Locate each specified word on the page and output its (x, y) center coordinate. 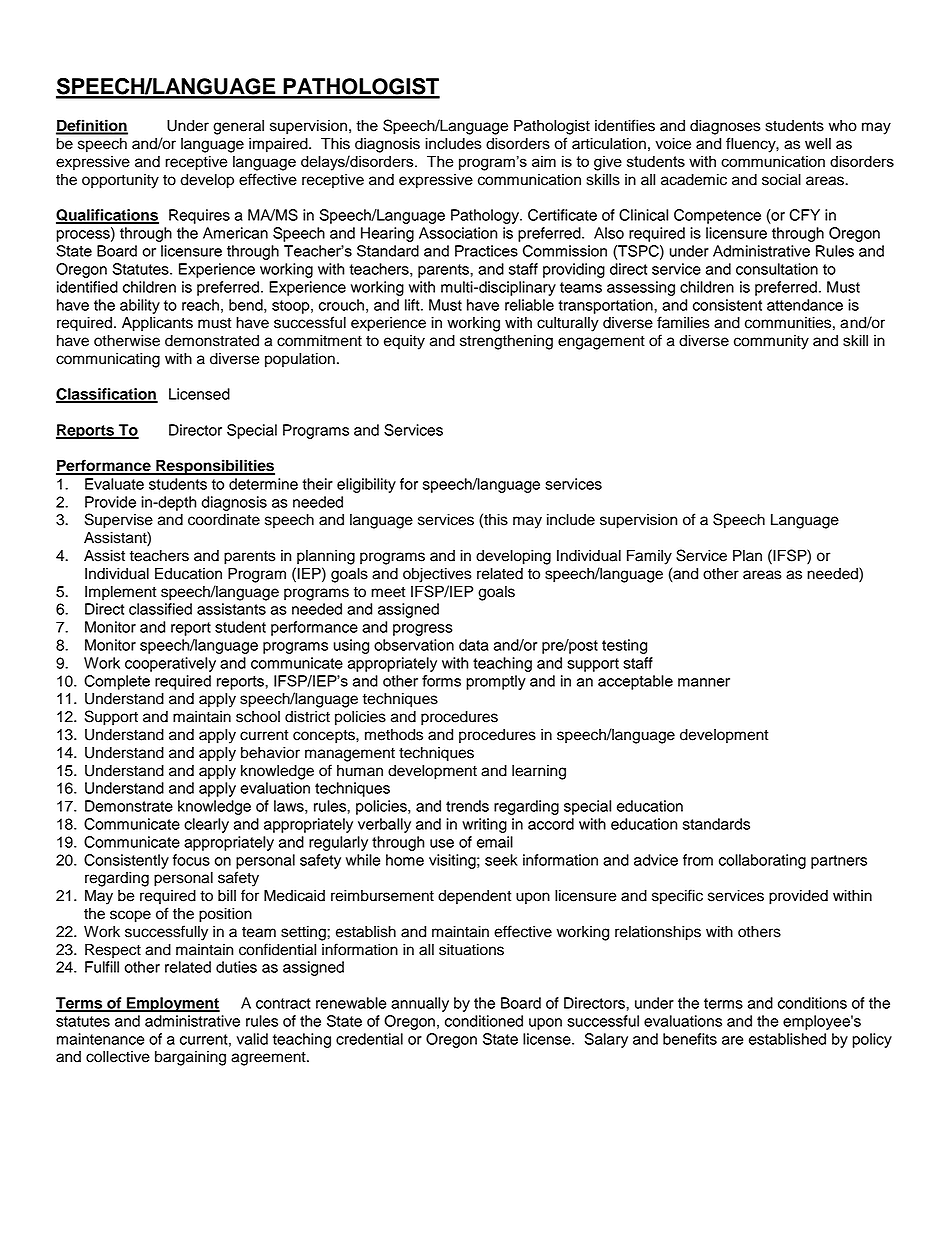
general (238, 127)
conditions (812, 1003)
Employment (172, 1004)
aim (544, 161)
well (818, 144)
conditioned (484, 1021)
